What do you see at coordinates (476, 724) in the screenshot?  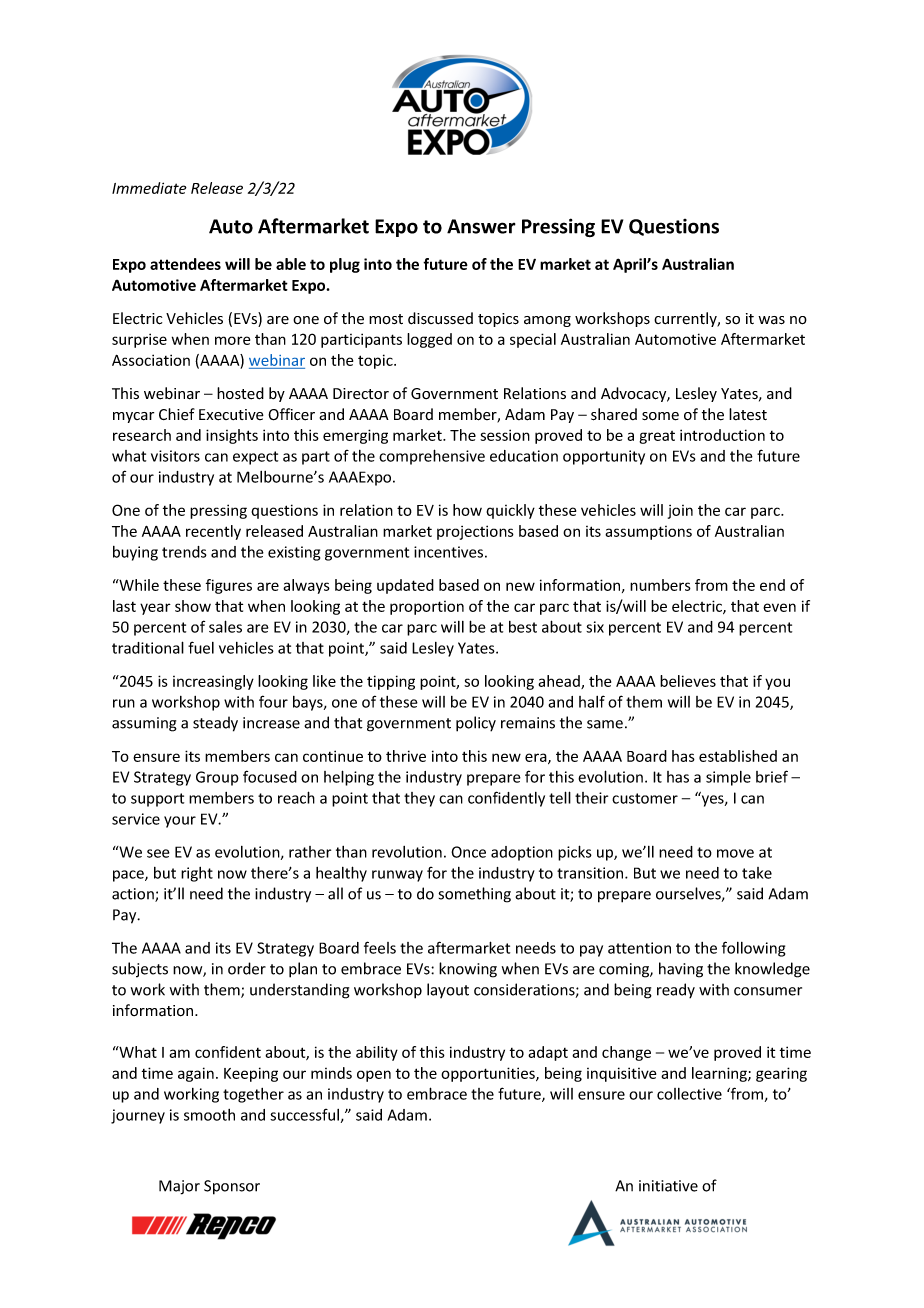 I see `policy` at bounding box center [476, 724].
